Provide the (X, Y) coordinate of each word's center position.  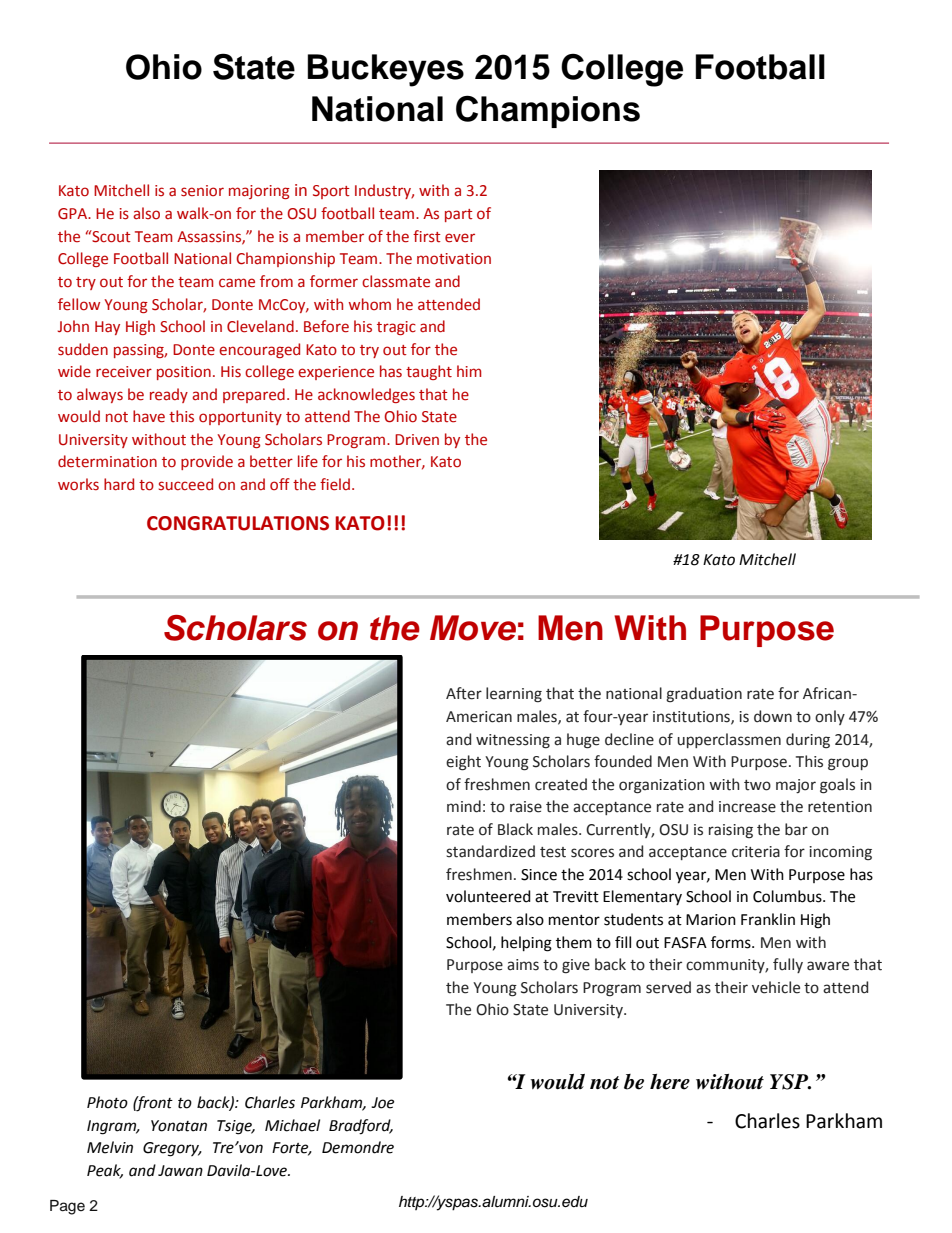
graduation (704, 695)
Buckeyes (385, 70)
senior (202, 191)
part (459, 215)
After (464, 693)
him (469, 371)
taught (429, 372)
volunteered (488, 896)
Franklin (768, 919)
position (184, 373)
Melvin (110, 1147)
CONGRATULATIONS (238, 523)
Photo (107, 1102)
